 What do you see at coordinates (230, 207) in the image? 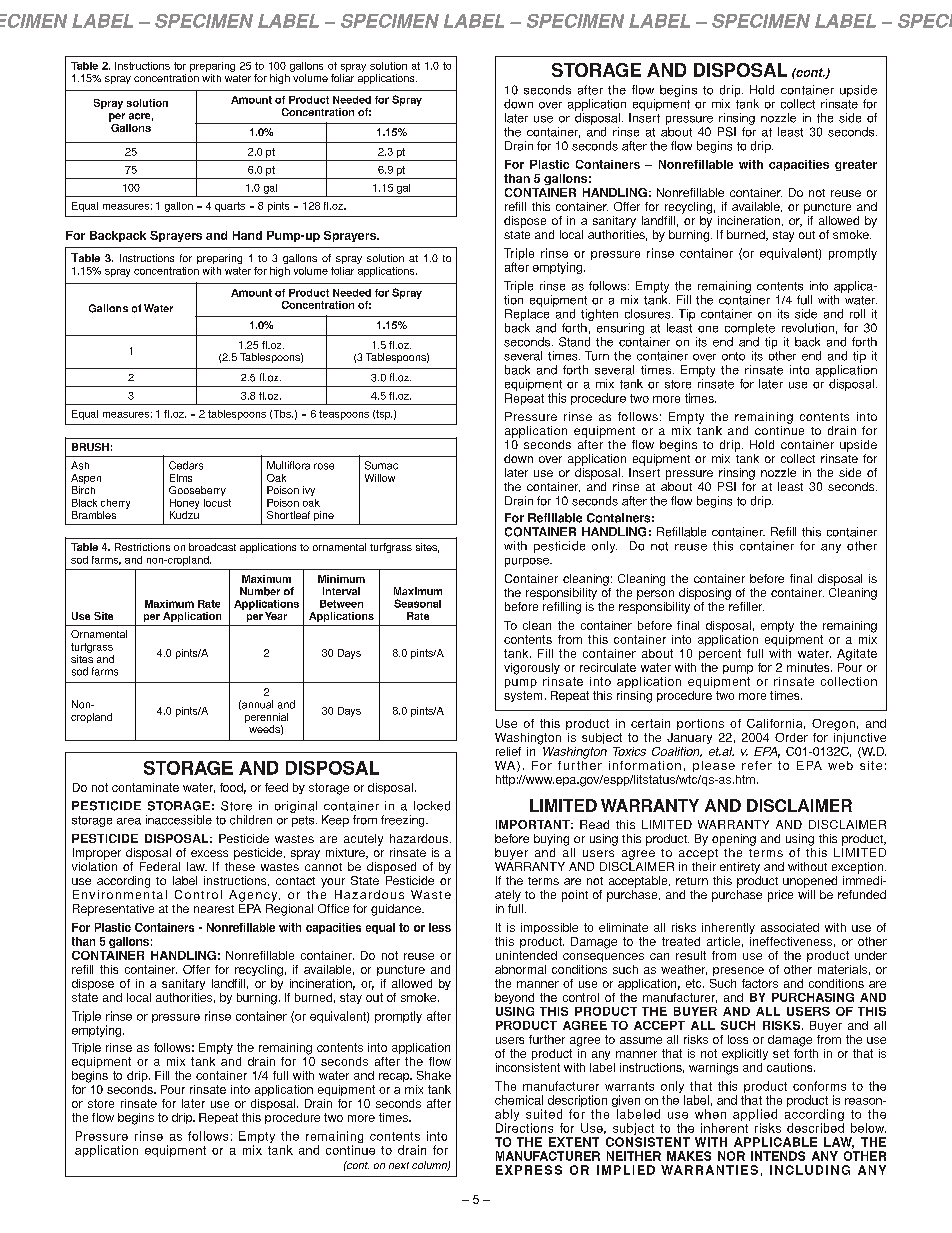
I see `quarts` at bounding box center [230, 207].
